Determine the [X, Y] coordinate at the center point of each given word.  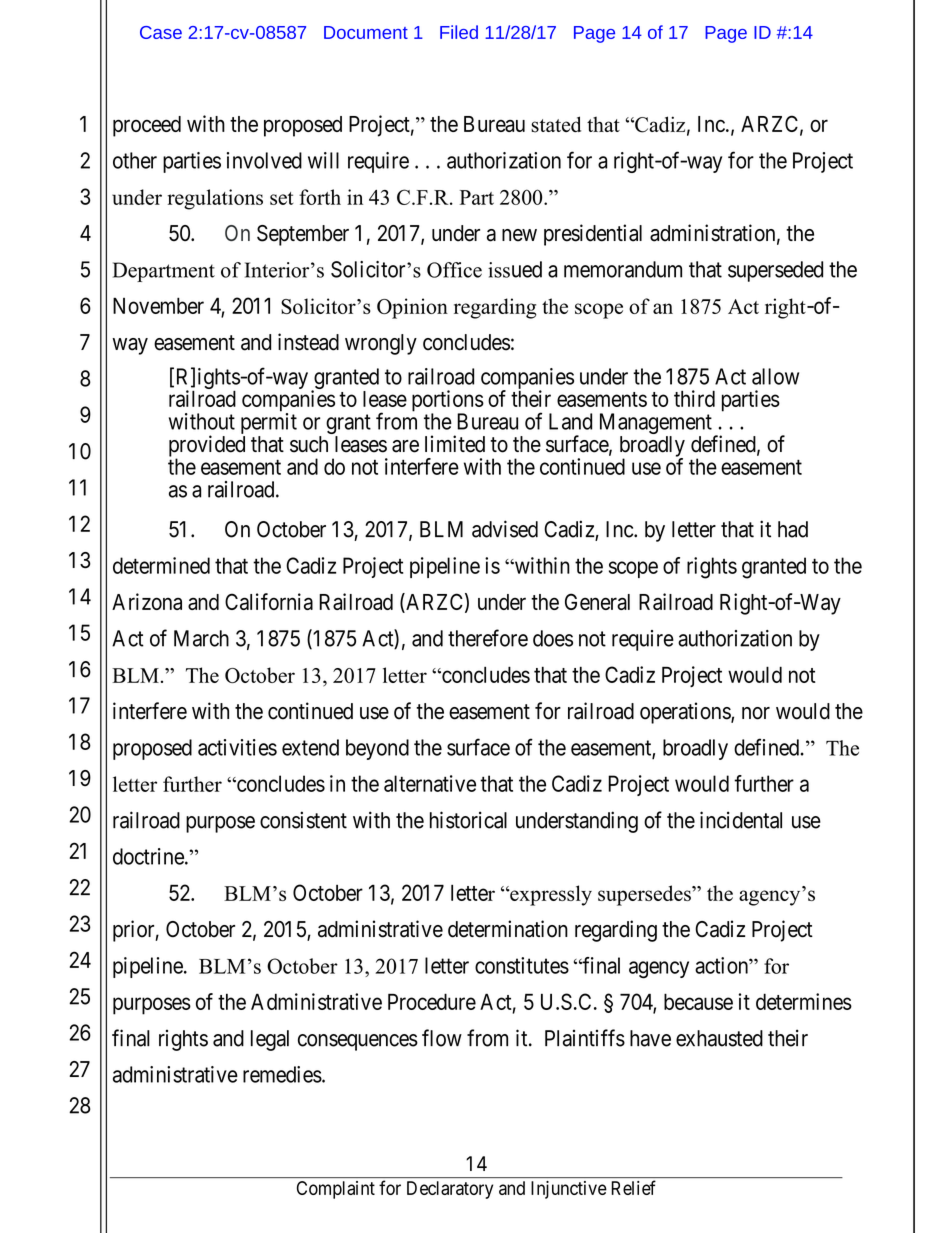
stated [556, 124]
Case [161, 32]
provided [207, 447]
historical [468, 820]
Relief [633, 1187]
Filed [459, 32]
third [694, 398]
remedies [282, 1074]
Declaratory [450, 1190]
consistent [303, 820]
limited [455, 444]
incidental [741, 820]
